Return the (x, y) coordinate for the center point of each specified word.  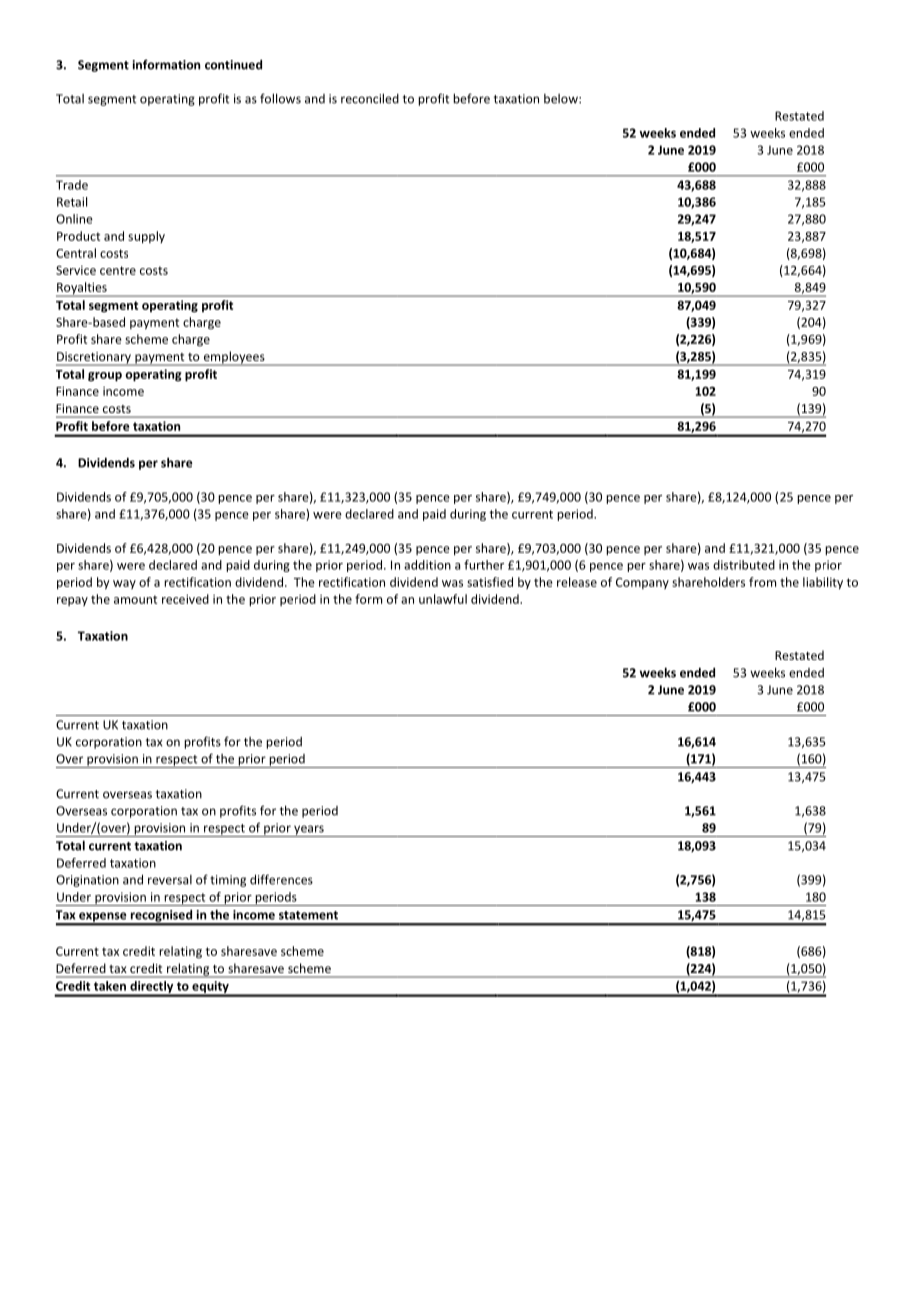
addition (427, 565)
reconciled (370, 98)
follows (280, 98)
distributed (744, 565)
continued (233, 64)
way (124, 584)
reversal (170, 880)
